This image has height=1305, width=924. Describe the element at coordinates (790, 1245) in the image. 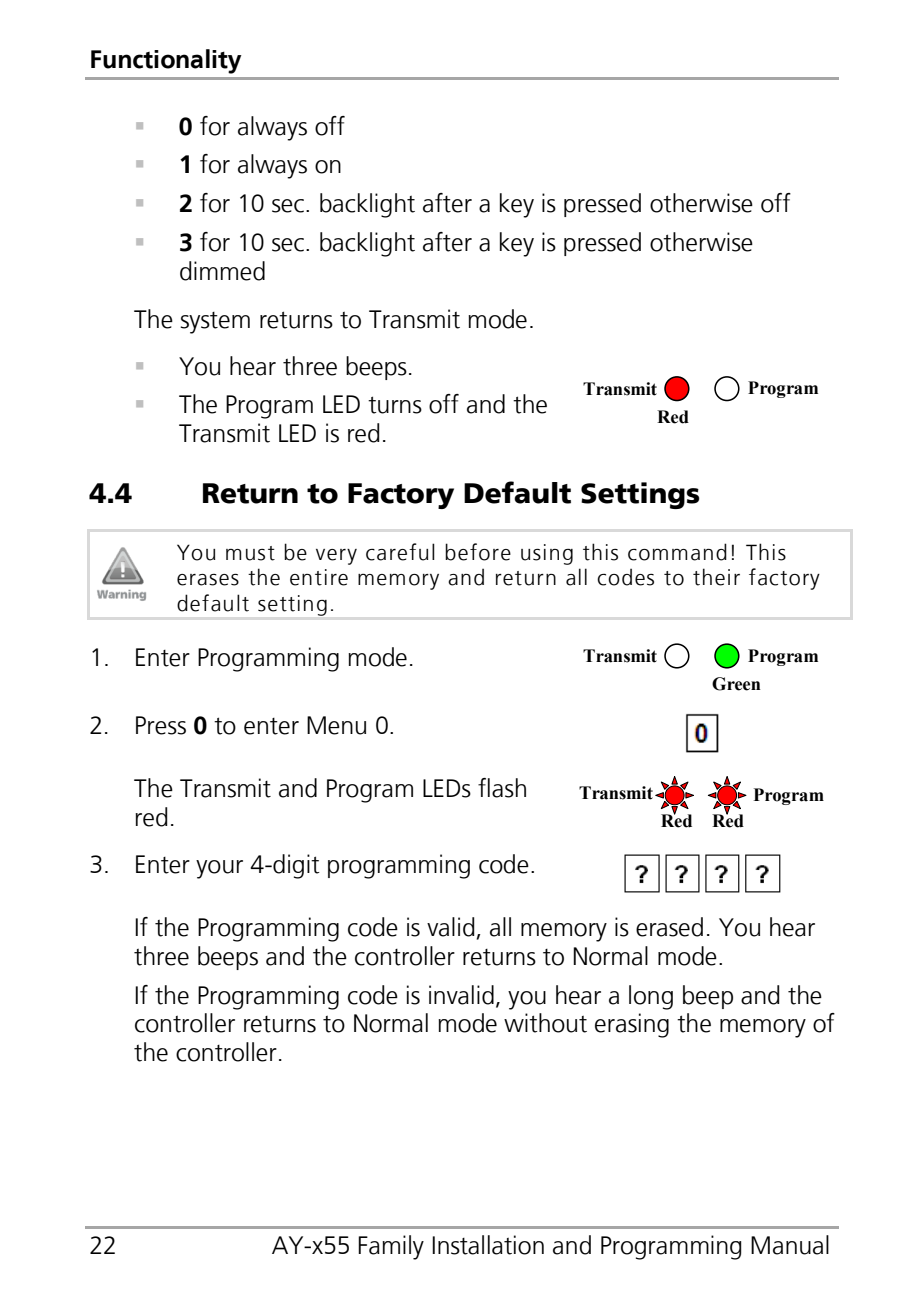

I see `Manual` at that location.
